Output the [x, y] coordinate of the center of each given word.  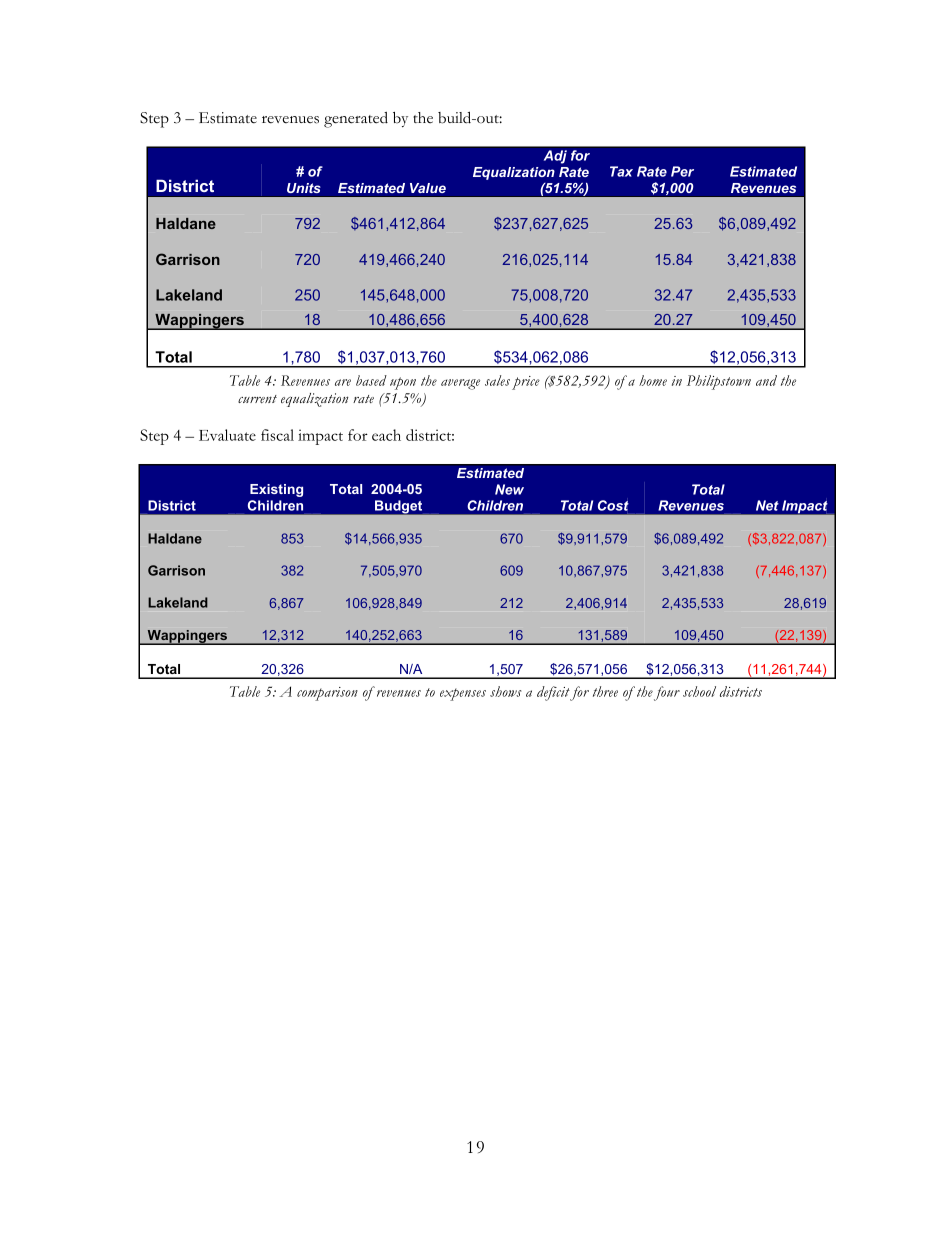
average [460, 384]
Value [428, 188]
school [699, 691]
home [653, 380]
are [343, 382]
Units [304, 188]
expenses [463, 694]
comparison [327, 694]
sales [497, 380]
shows [506, 691]
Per [682, 171]
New [509, 489]
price [526, 383]
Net [767, 505]
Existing [276, 490]
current [257, 399]
